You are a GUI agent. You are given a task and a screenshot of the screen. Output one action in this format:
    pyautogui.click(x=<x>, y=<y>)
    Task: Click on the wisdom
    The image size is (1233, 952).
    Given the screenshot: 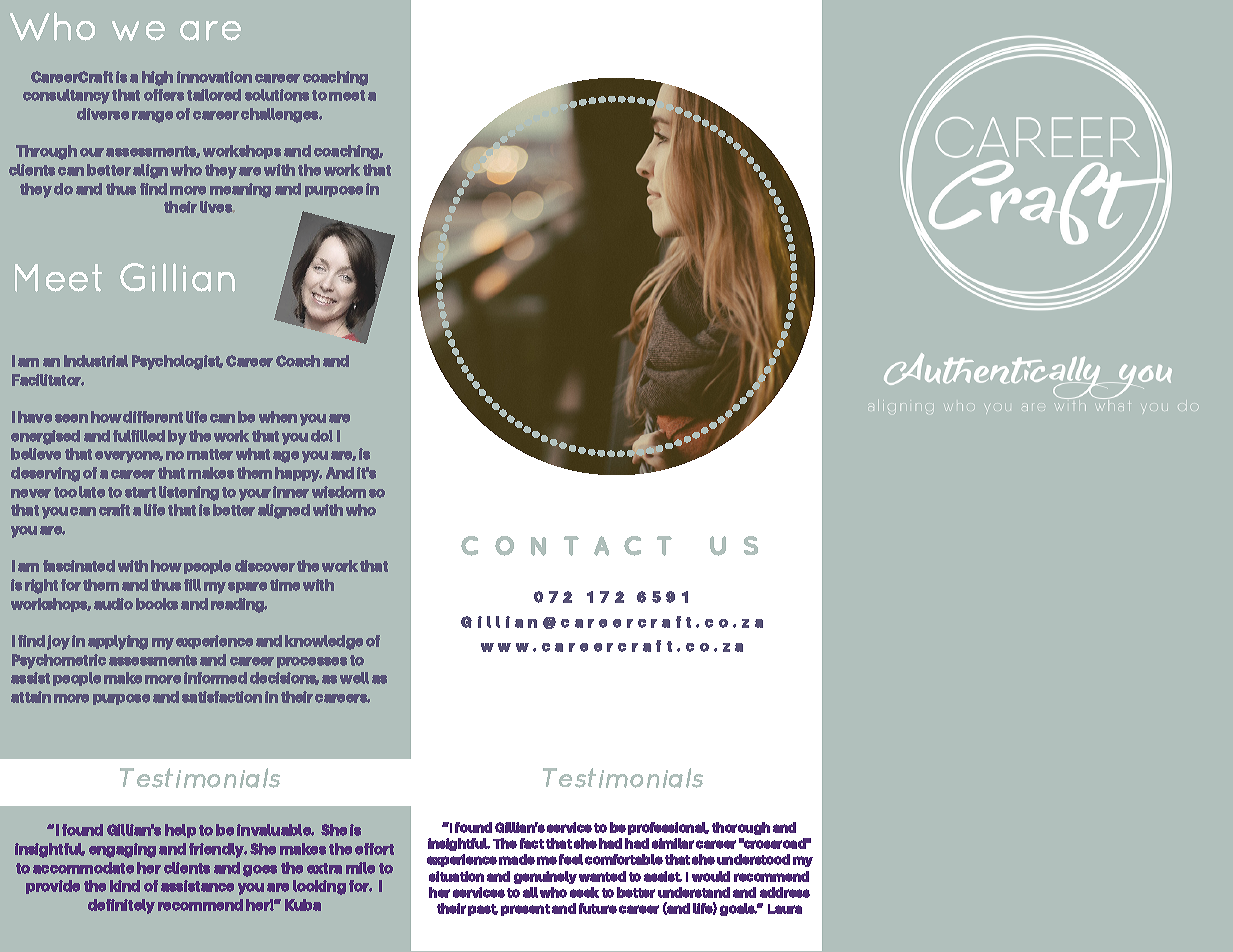 What is the action you would take?
    pyautogui.click(x=339, y=492)
